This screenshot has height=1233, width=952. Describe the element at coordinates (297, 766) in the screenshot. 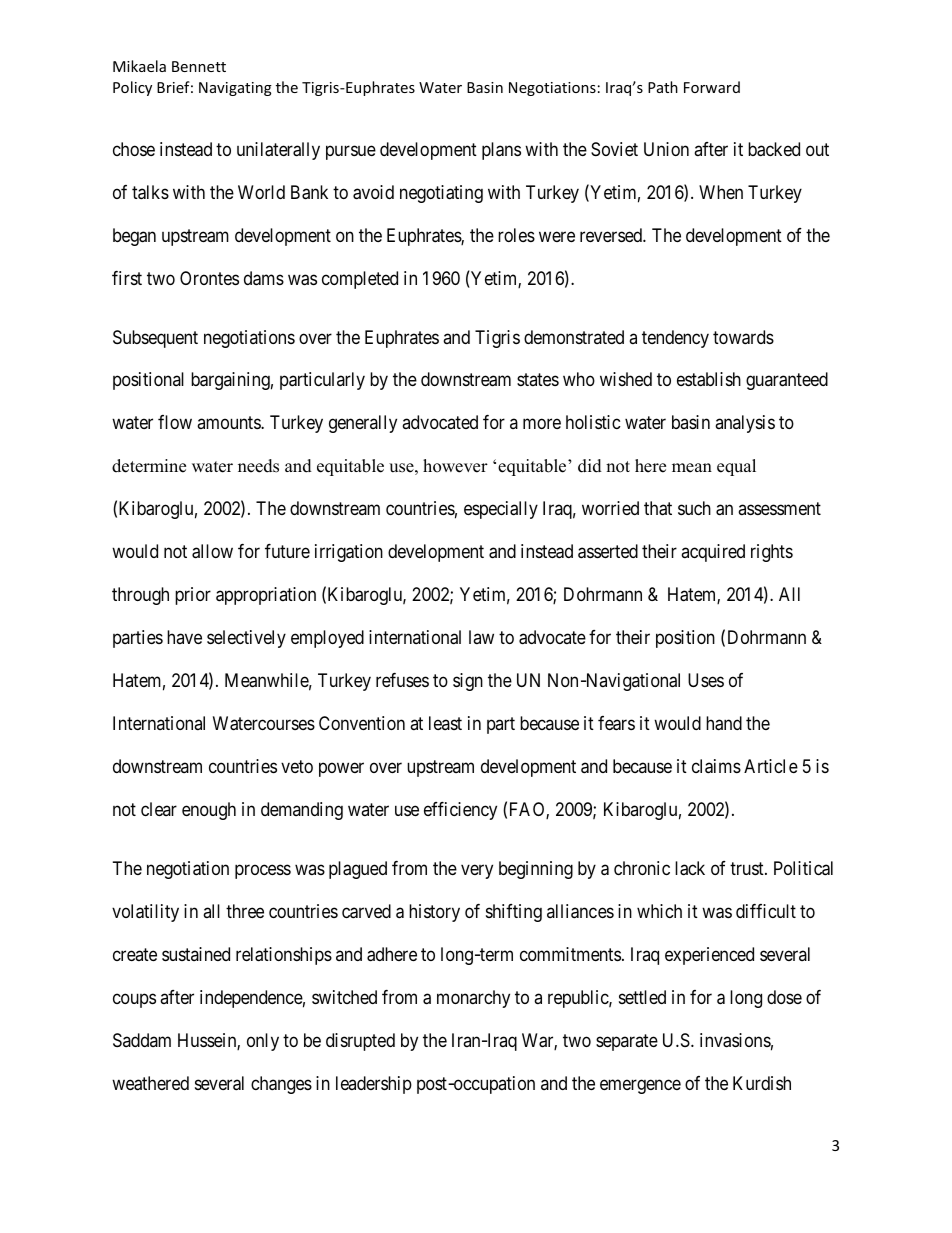

I see `veto` at that location.
